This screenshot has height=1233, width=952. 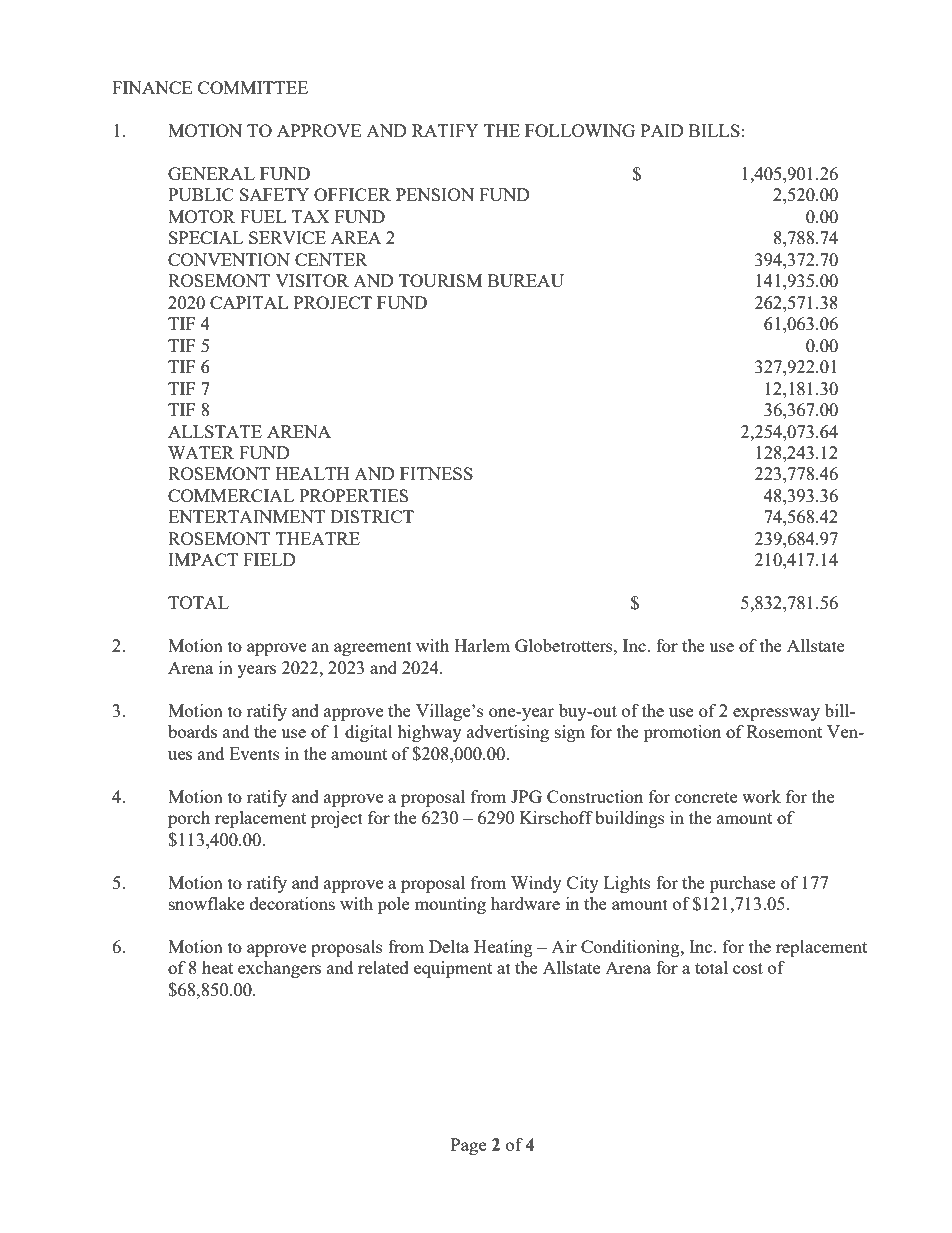 I want to click on exchangers, so click(x=279, y=969).
